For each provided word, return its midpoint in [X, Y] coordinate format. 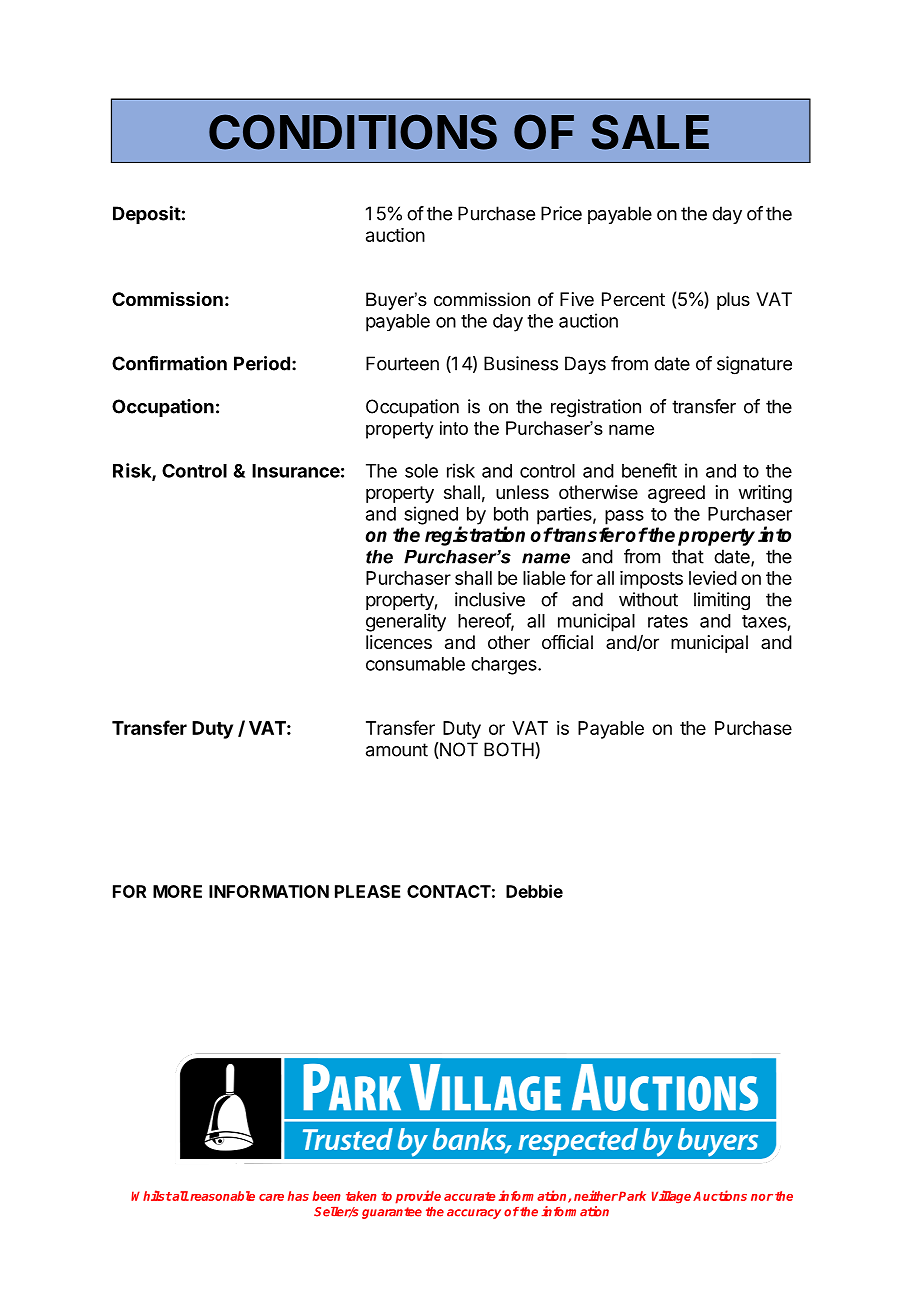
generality [406, 622]
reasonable [221, 1196]
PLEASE [368, 891]
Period [262, 363]
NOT [458, 750]
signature [754, 365]
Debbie [534, 891]
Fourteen [402, 363]
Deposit [147, 215]
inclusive [490, 599]
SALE [650, 132]
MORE [177, 891]
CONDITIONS [353, 132]
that [688, 556]
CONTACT [449, 891]
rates [668, 621]
